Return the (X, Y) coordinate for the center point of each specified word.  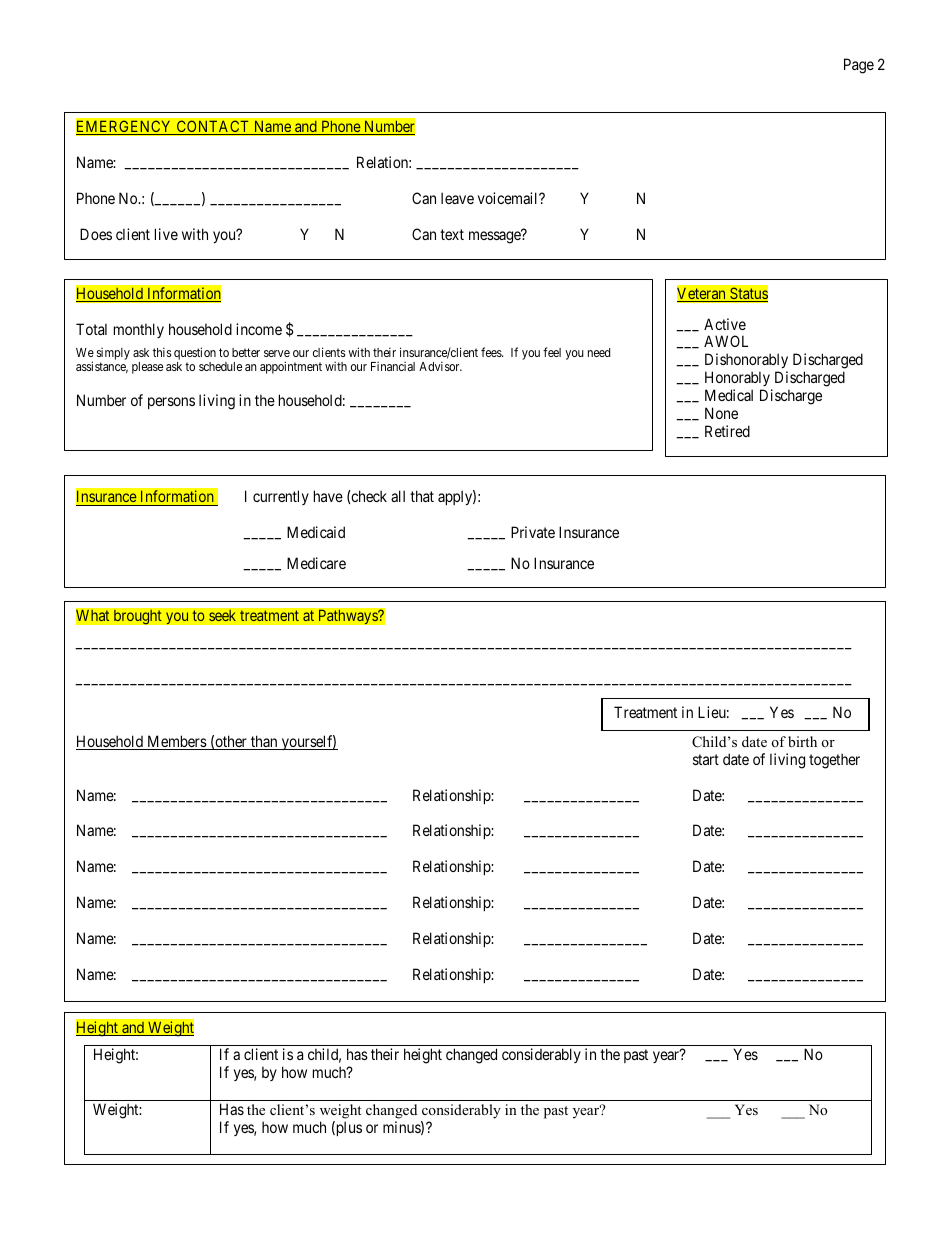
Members (176, 742)
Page (859, 66)
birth (802, 741)
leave (457, 198)
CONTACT (213, 127)
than (264, 742)
